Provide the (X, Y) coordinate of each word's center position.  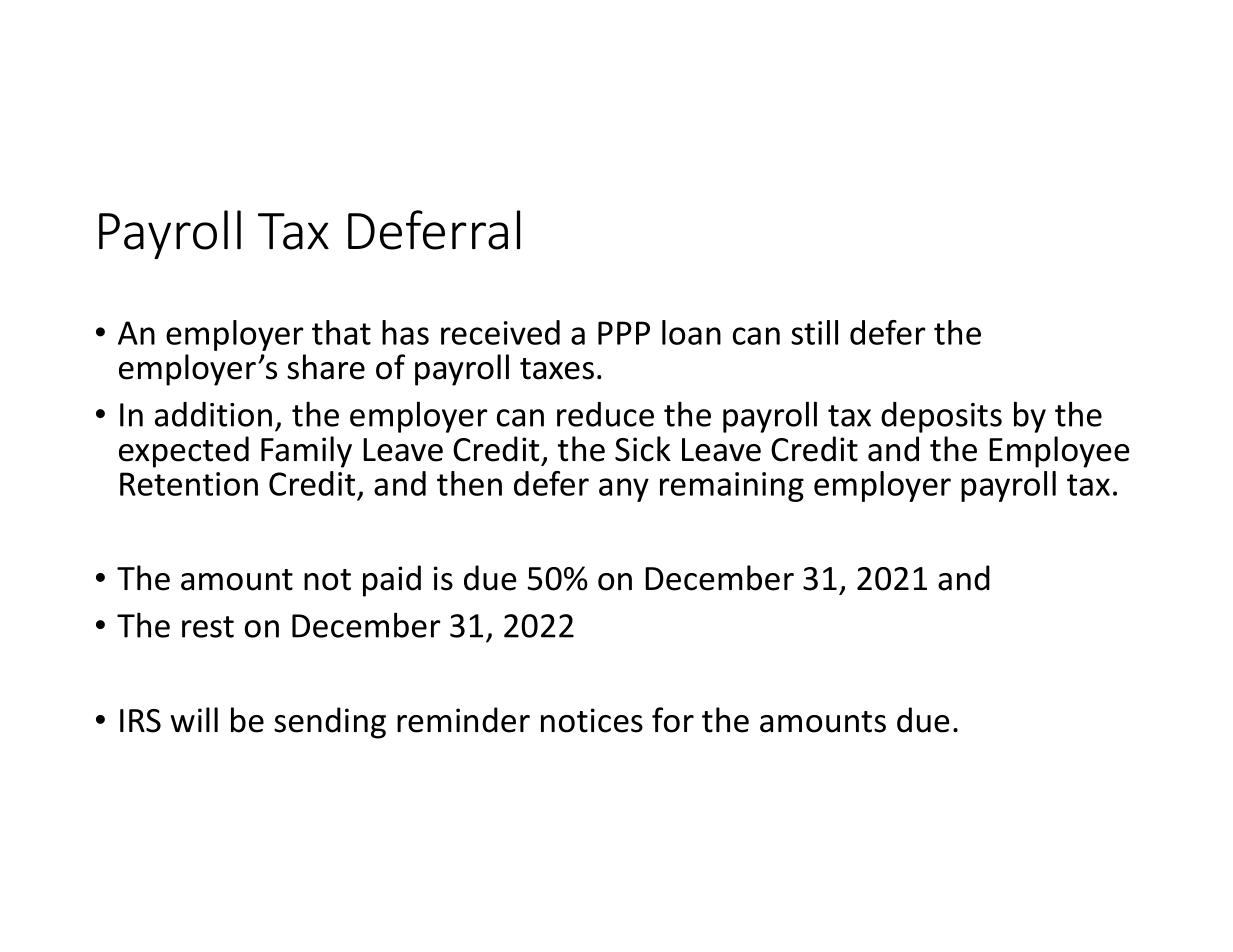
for (673, 720)
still (814, 332)
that (341, 332)
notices (592, 720)
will (194, 719)
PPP (624, 333)
